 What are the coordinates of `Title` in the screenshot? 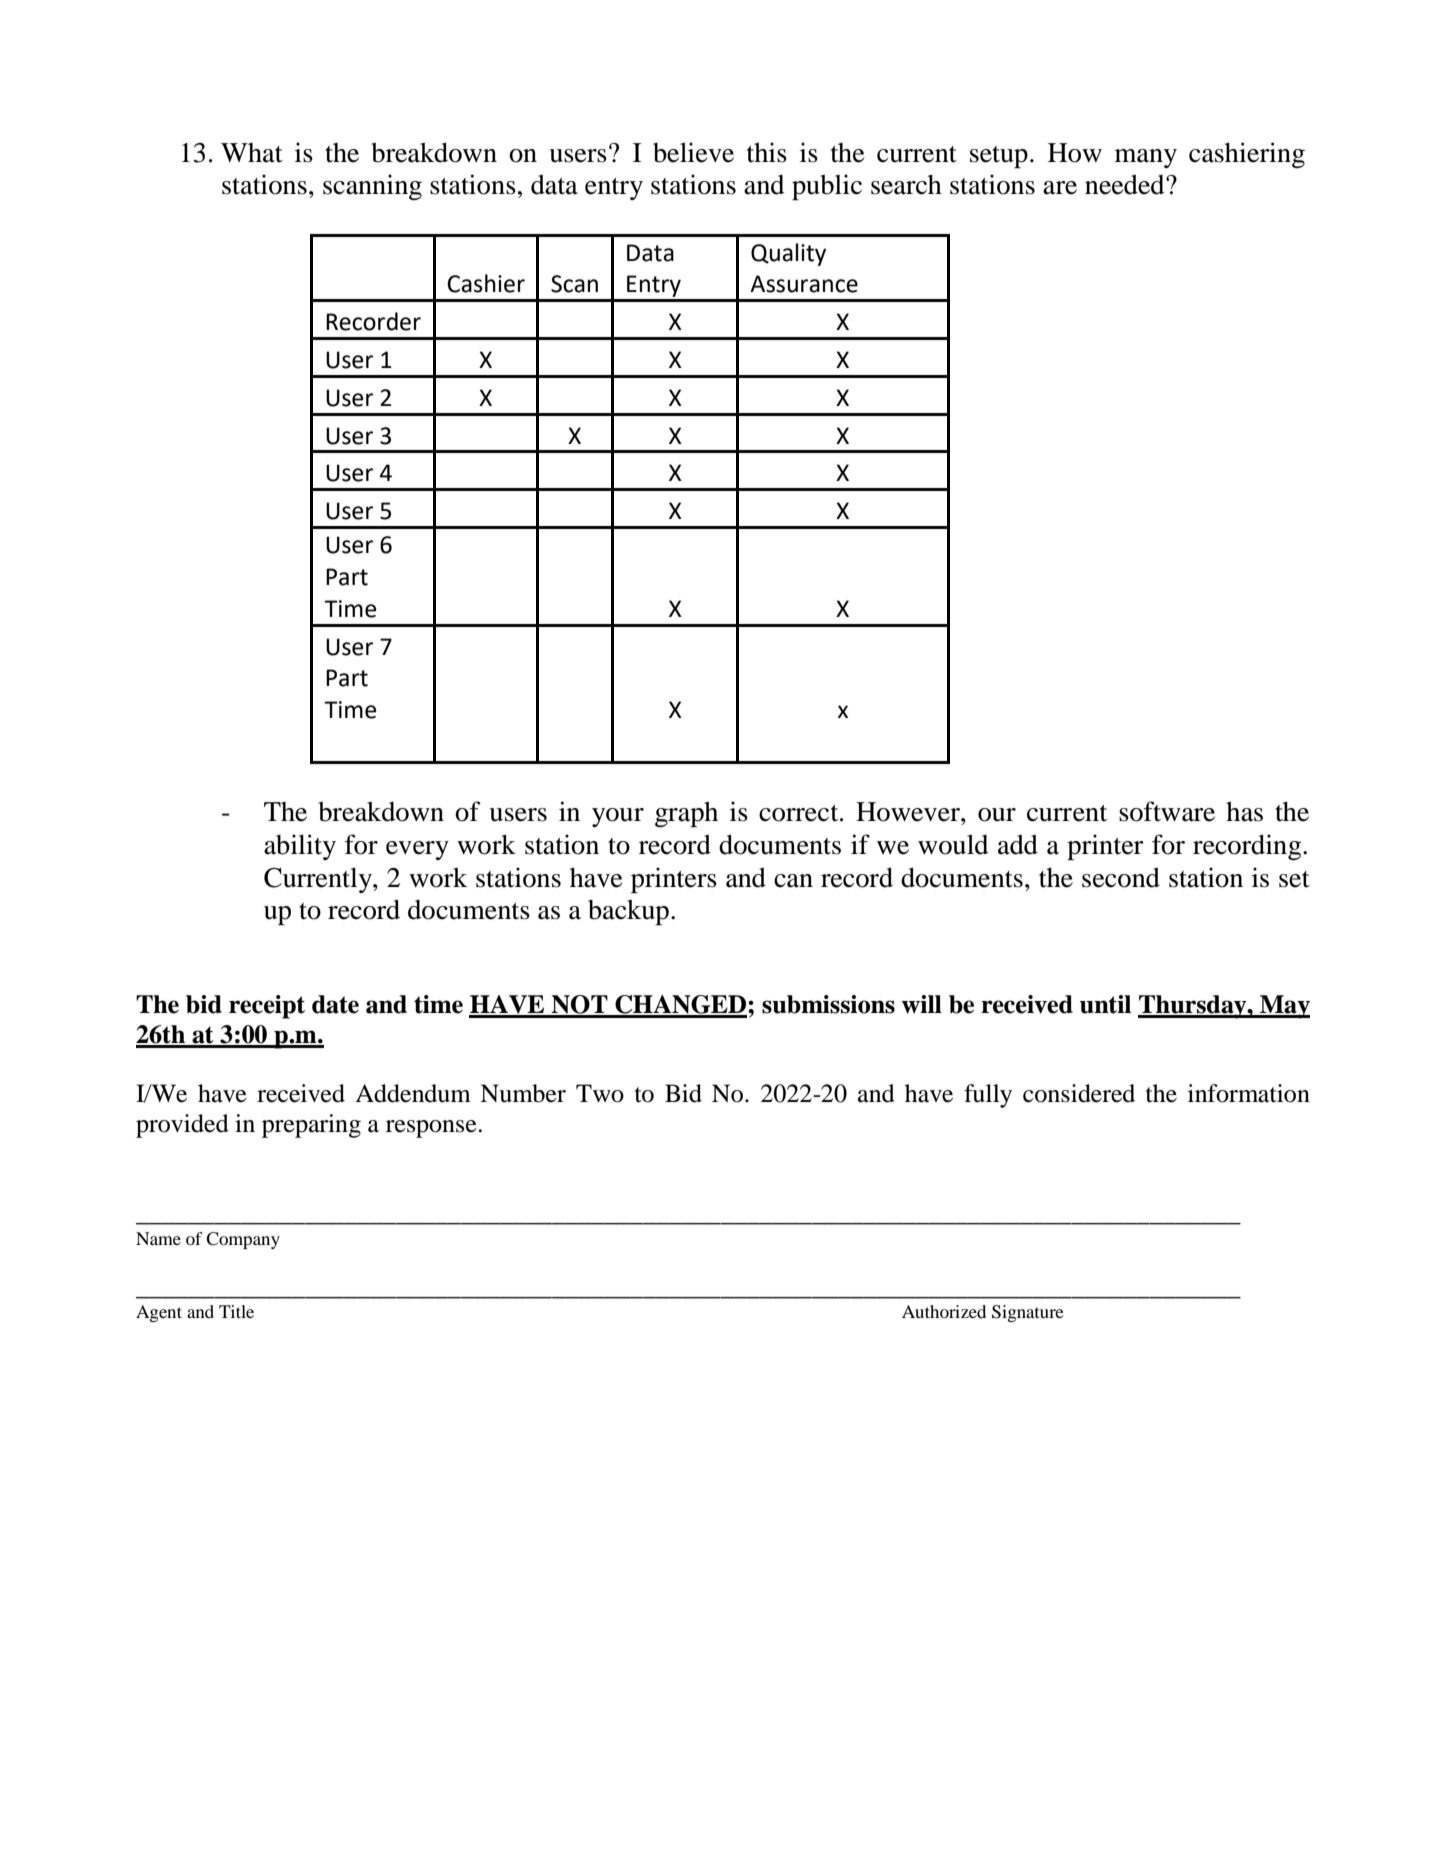 It's located at (236, 1311).
